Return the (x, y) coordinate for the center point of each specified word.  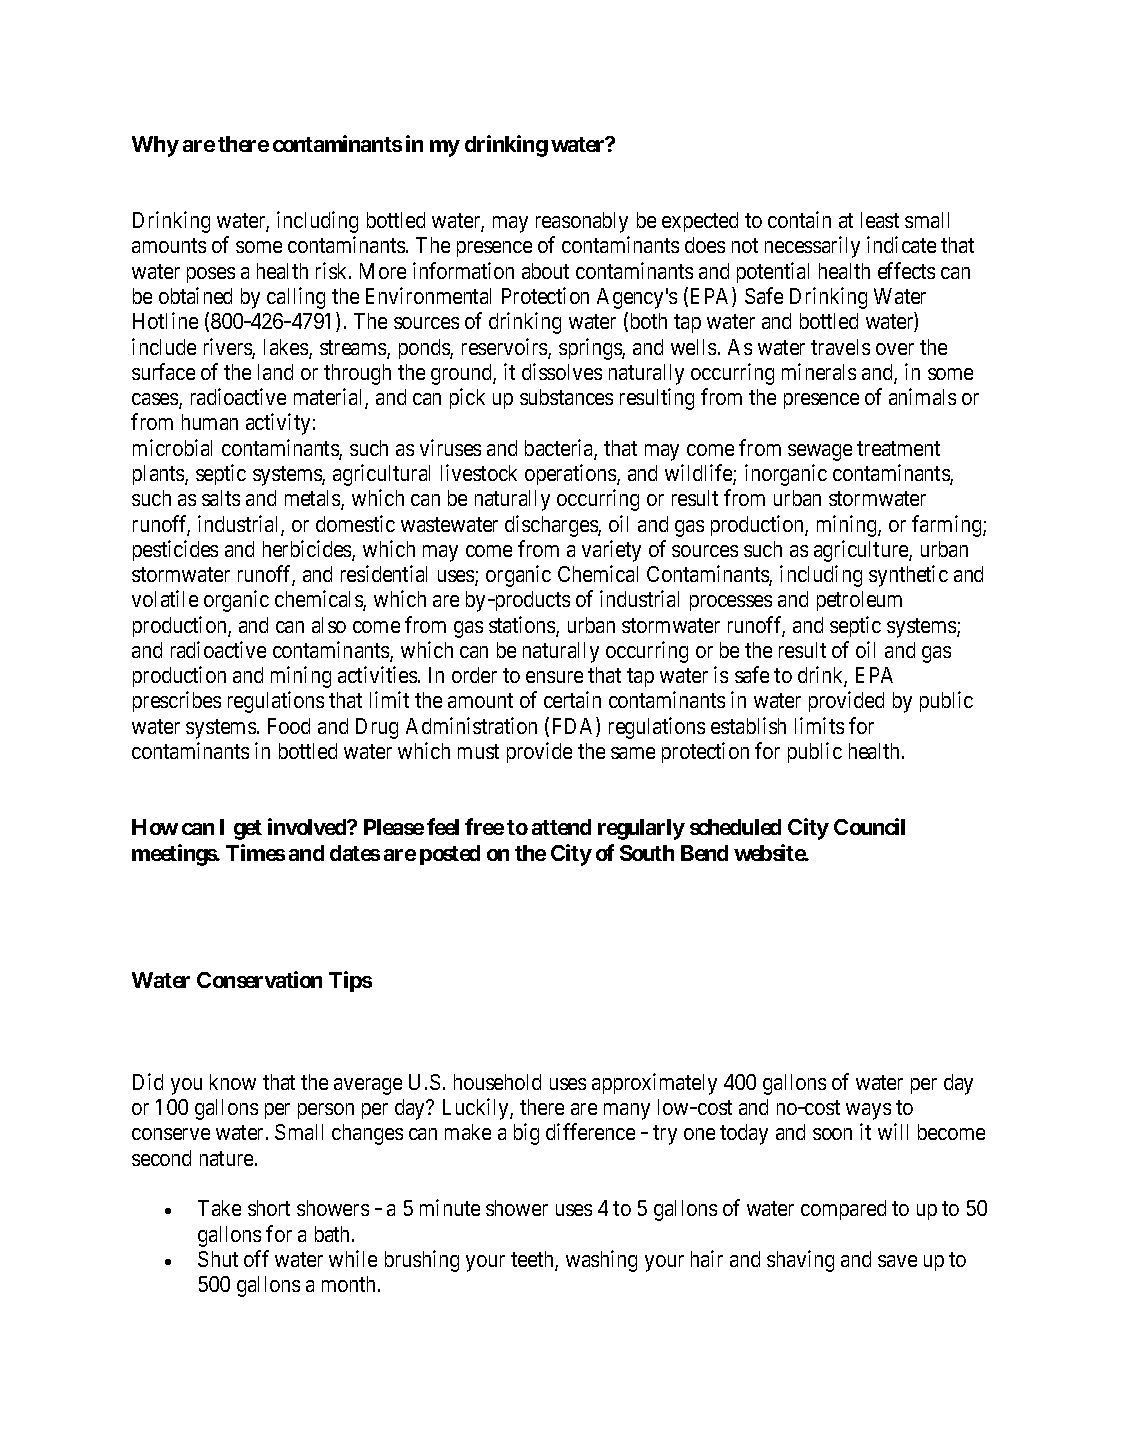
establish (748, 725)
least (880, 220)
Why (155, 146)
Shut (218, 1259)
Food (289, 726)
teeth (533, 1260)
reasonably (582, 222)
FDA (575, 727)
